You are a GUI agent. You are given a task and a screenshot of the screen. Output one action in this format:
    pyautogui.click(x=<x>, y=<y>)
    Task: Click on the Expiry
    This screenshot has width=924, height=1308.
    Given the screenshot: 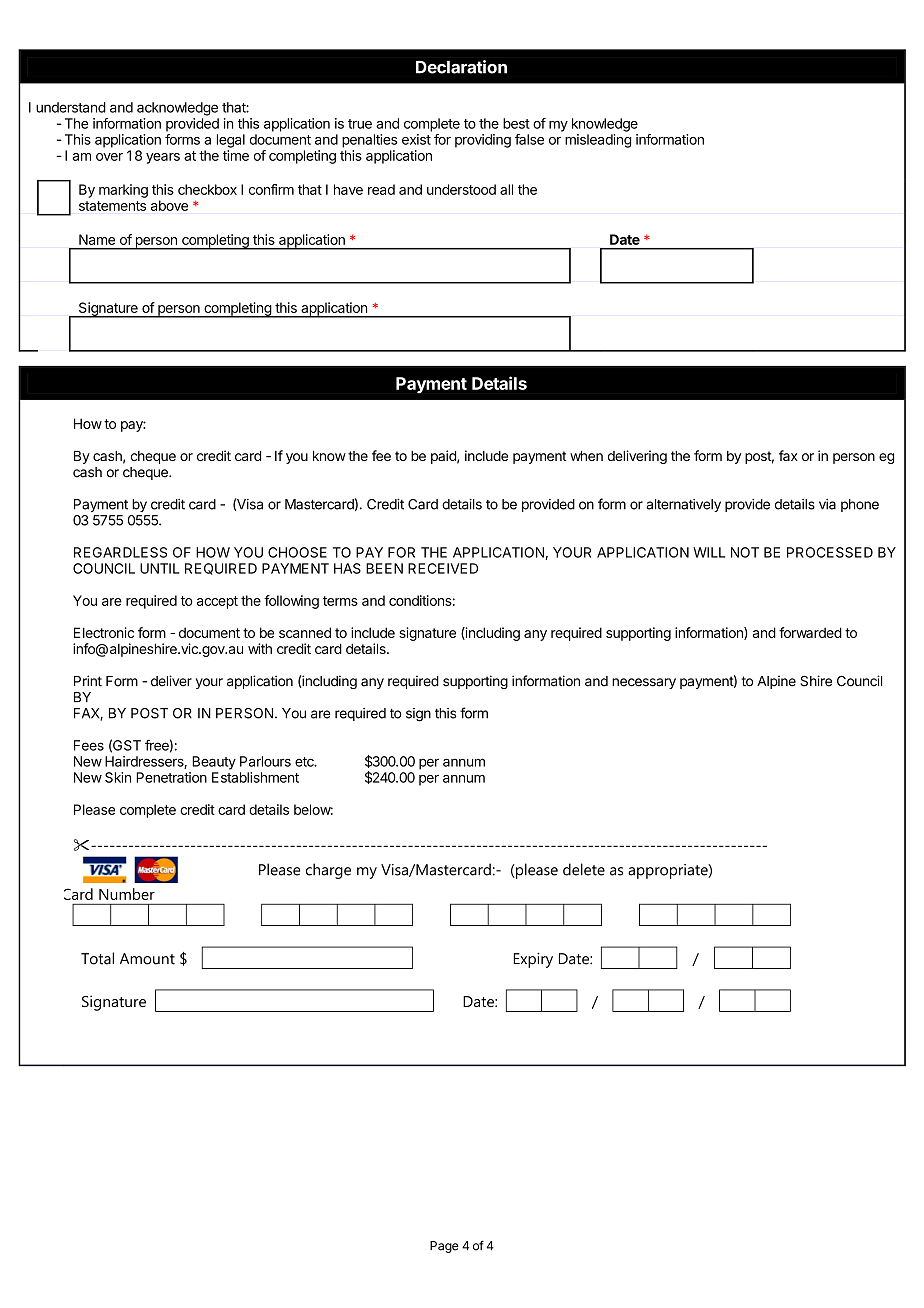 What is the action you would take?
    pyautogui.click(x=533, y=960)
